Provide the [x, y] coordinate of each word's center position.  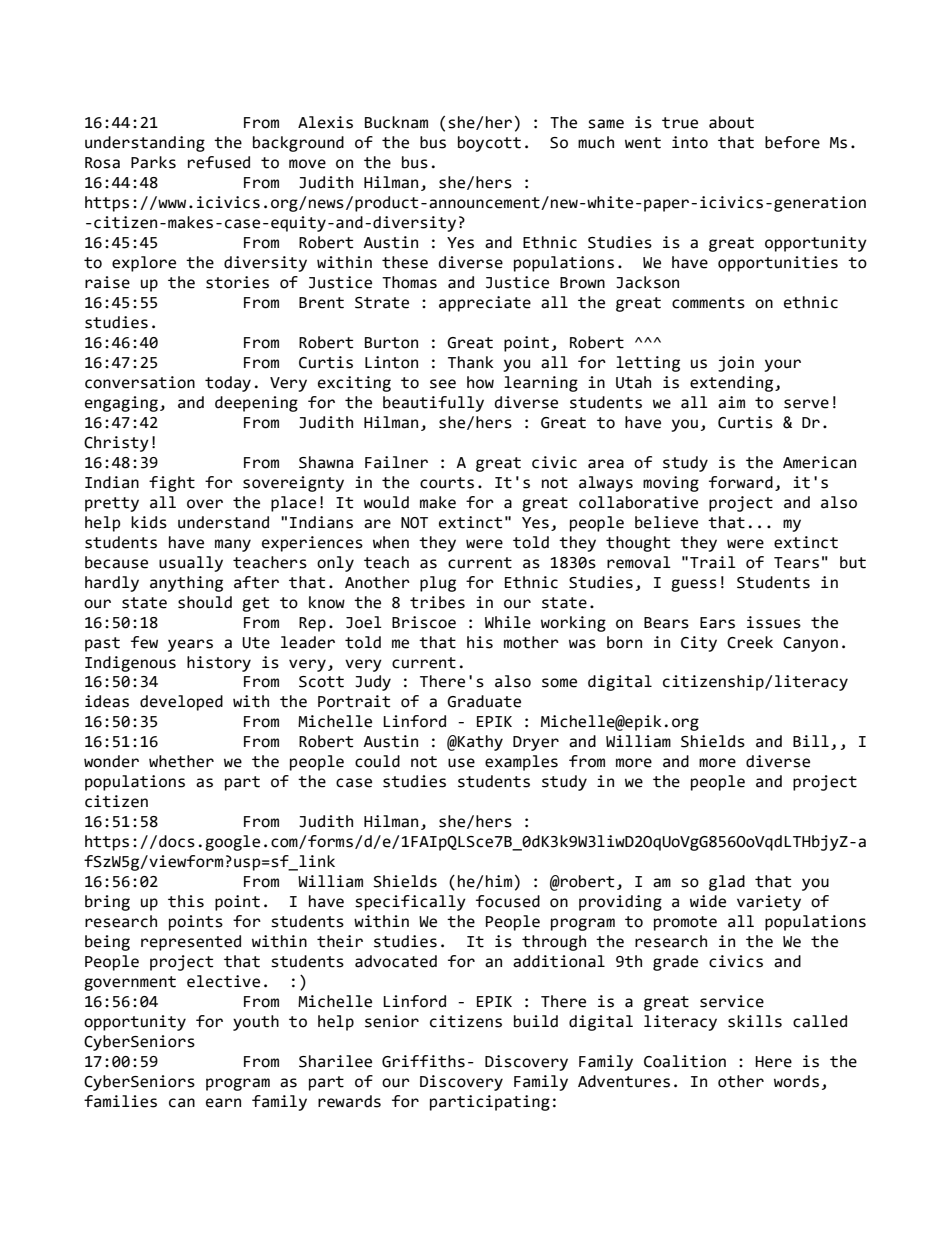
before [792, 142]
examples [521, 763]
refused [219, 162]
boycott [489, 144]
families [120, 1101]
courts [447, 483]
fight [172, 484]
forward [741, 482]
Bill [811, 741]
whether [181, 761]
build [536, 1021]
